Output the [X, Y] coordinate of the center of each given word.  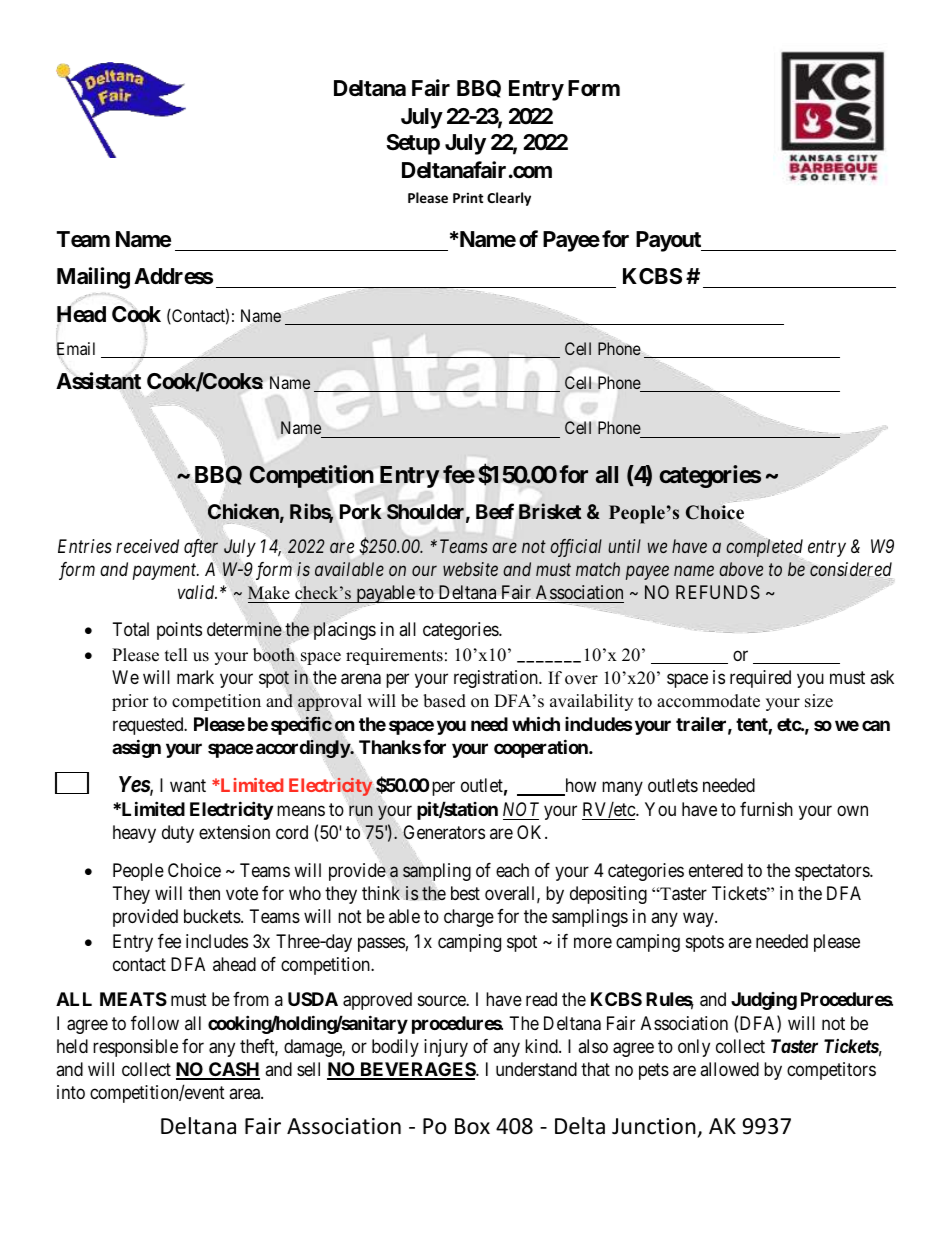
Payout [669, 241]
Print [468, 197]
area [245, 1094]
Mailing [93, 278]
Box [472, 1126]
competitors [831, 1071]
